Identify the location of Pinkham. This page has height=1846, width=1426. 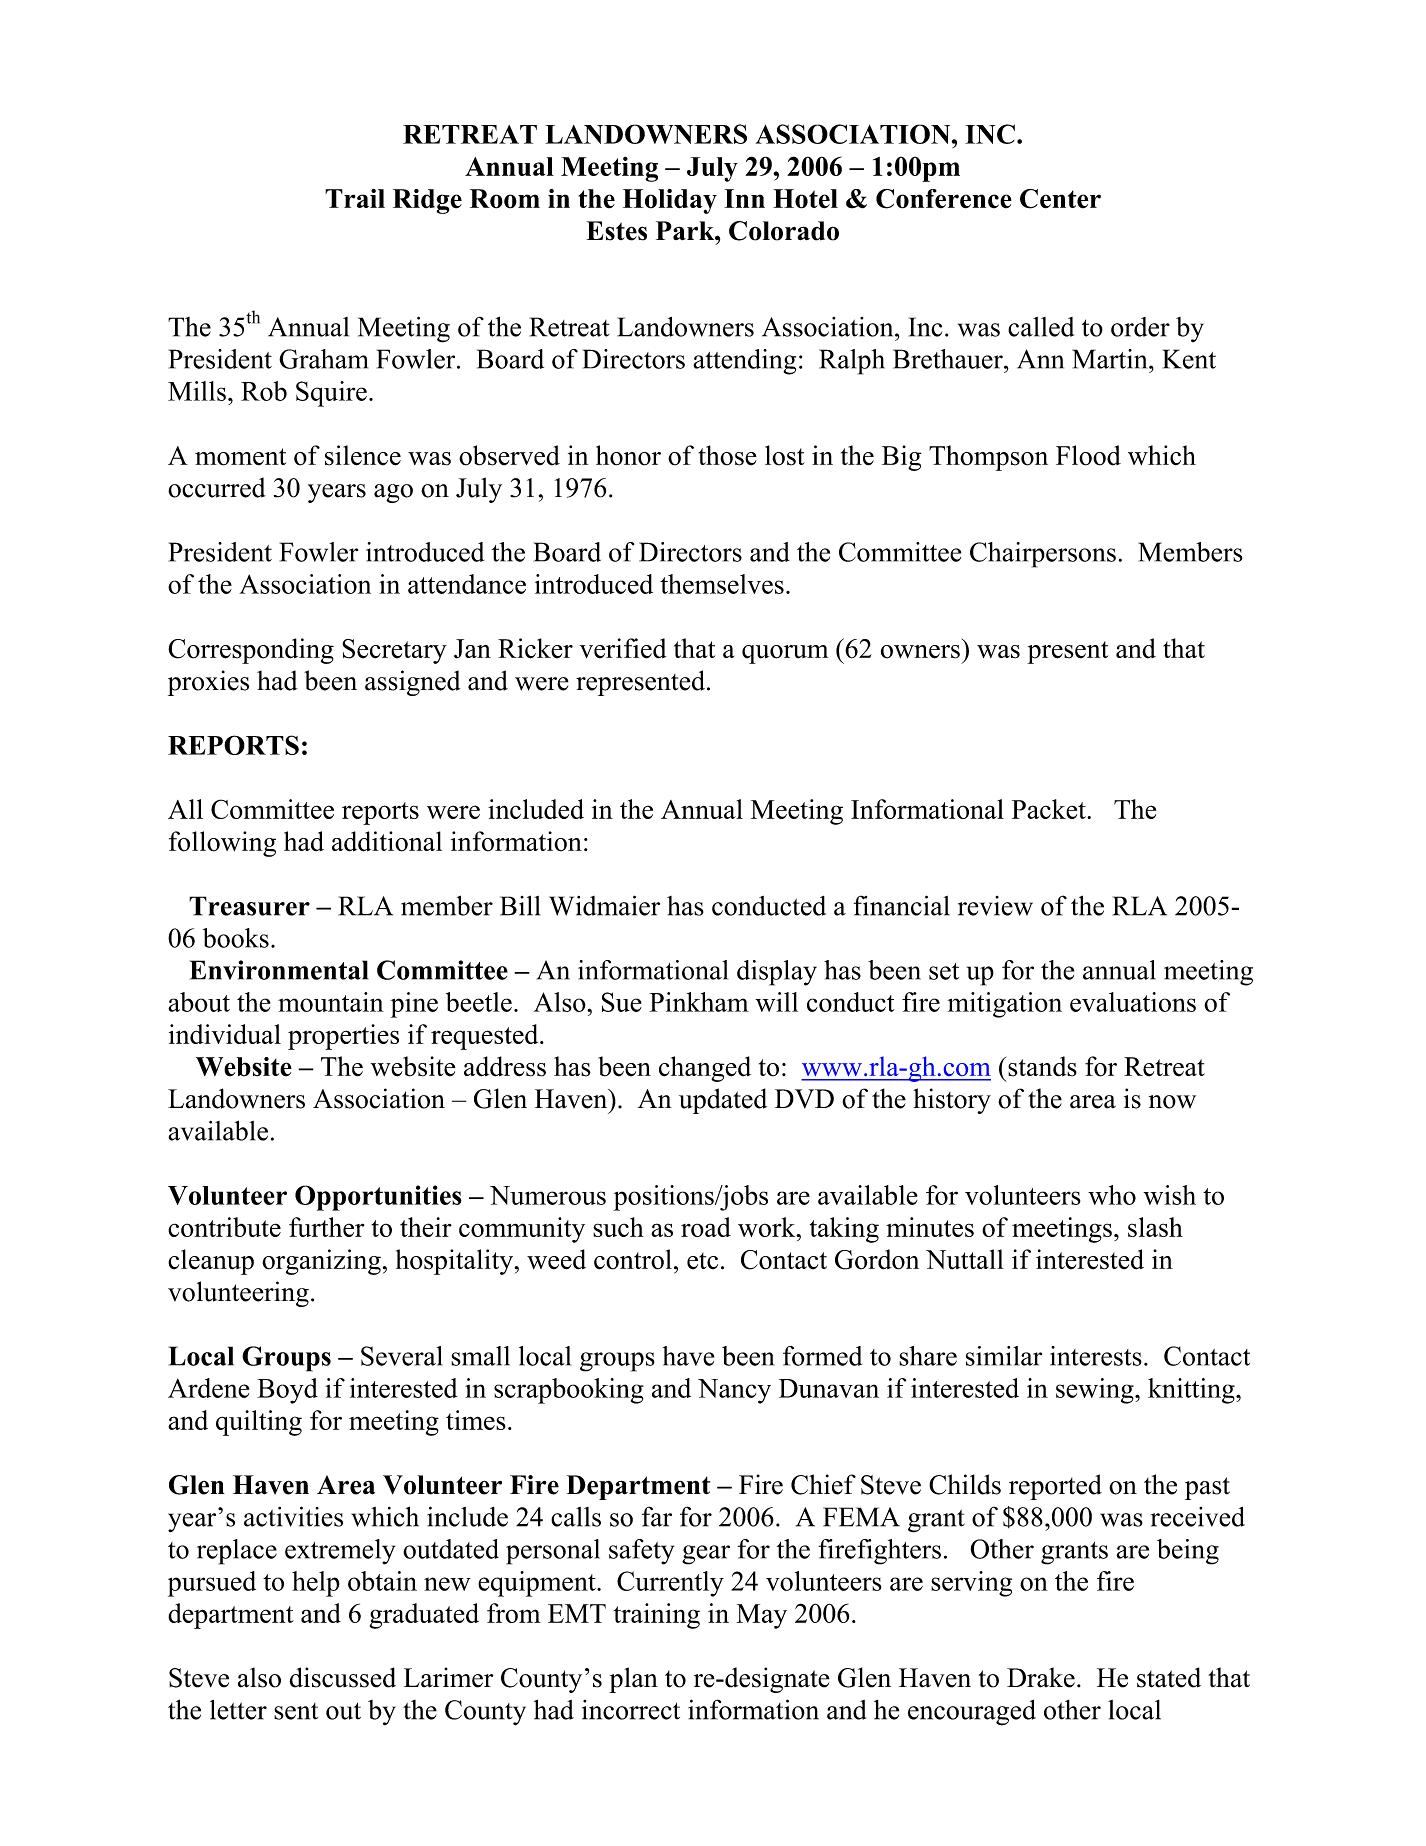
(699, 1002).
